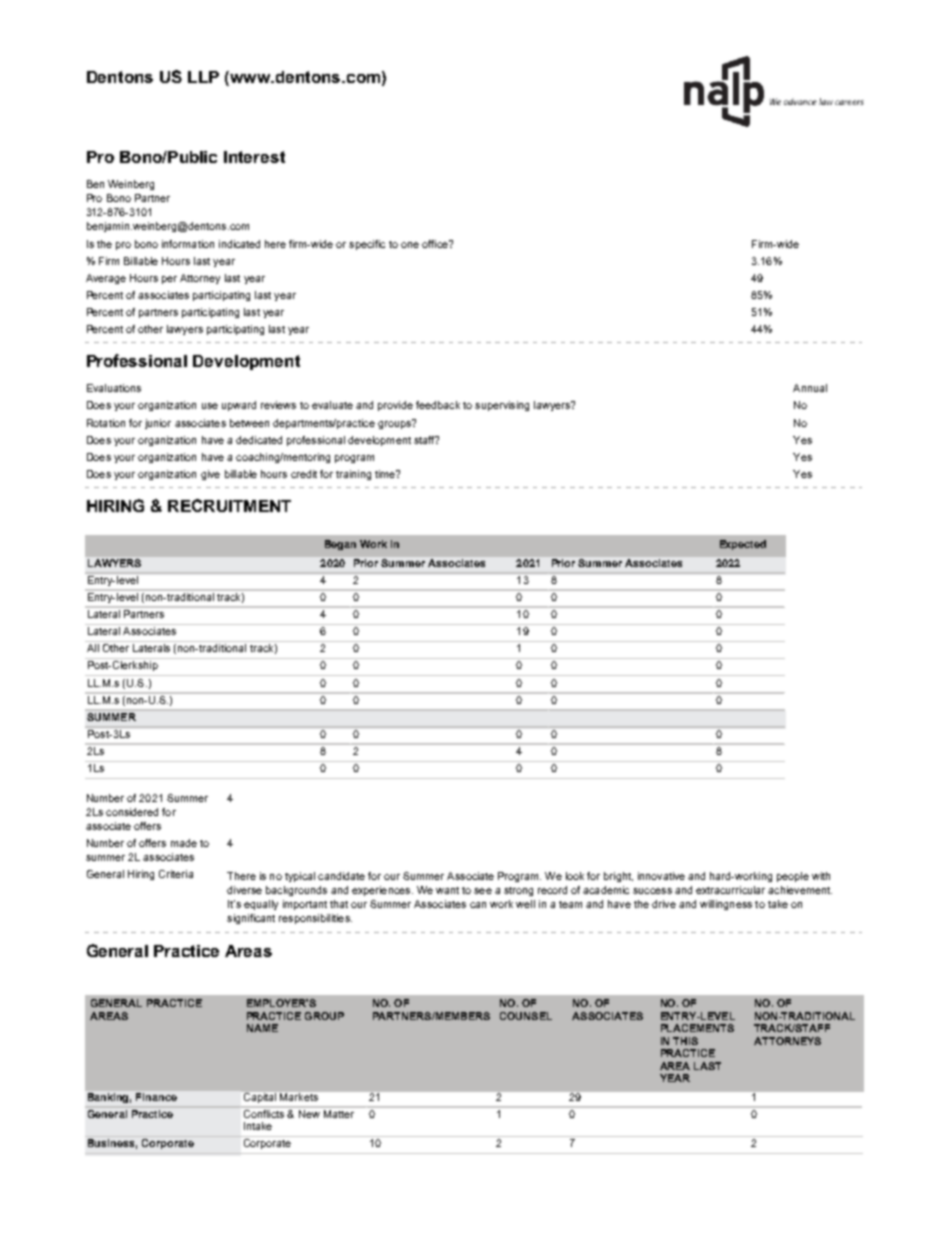 The image size is (952, 1233). I want to click on Began, so click(340, 545).
